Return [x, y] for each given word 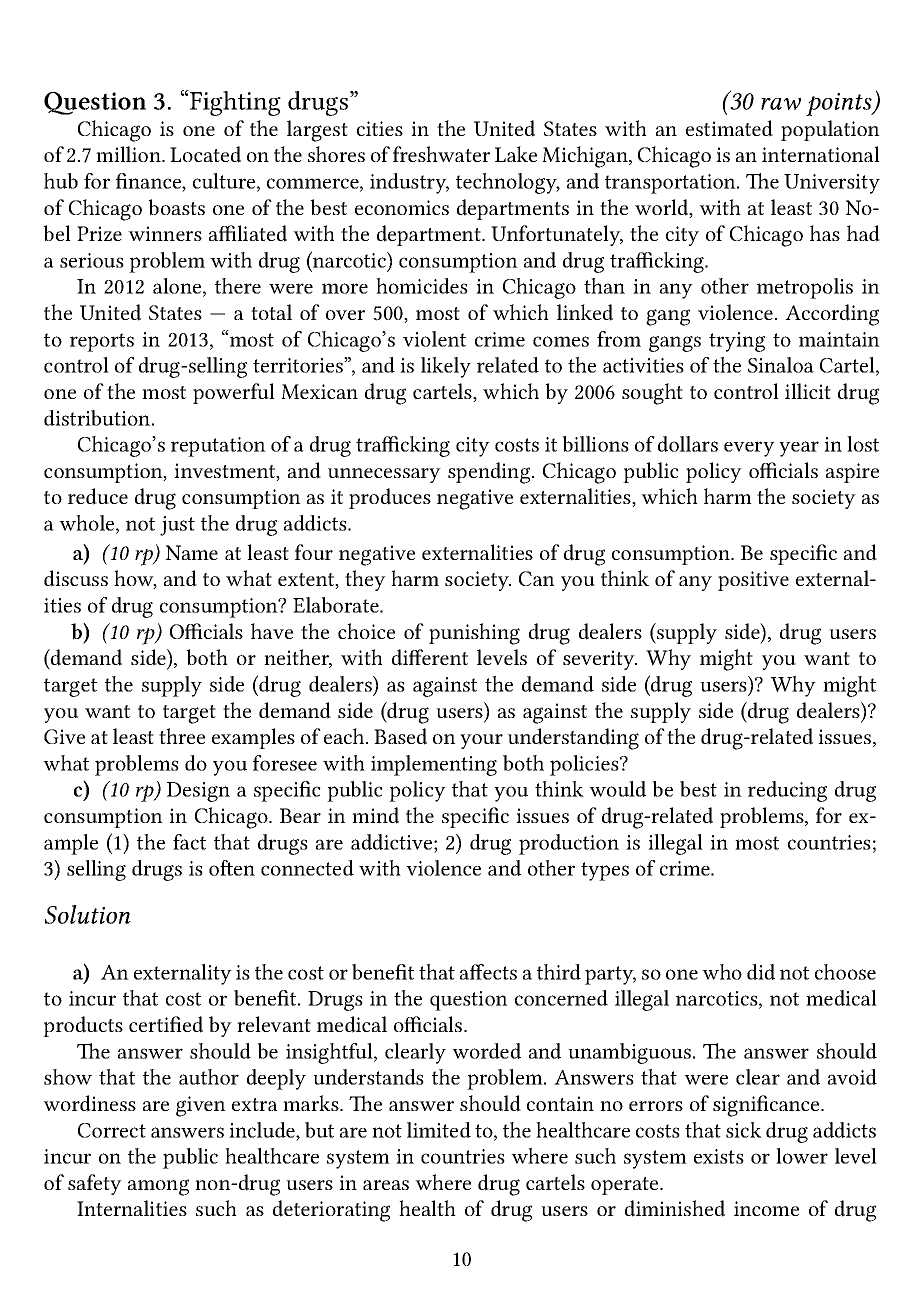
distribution [98, 418]
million [129, 154]
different [430, 657]
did [761, 972]
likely [446, 367]
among [158, 1187]
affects [488, 972]
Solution [88, 914]
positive [753, 581]
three [182, 736]
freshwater [441, 154]
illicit [808, 391]
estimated [729, 128]
